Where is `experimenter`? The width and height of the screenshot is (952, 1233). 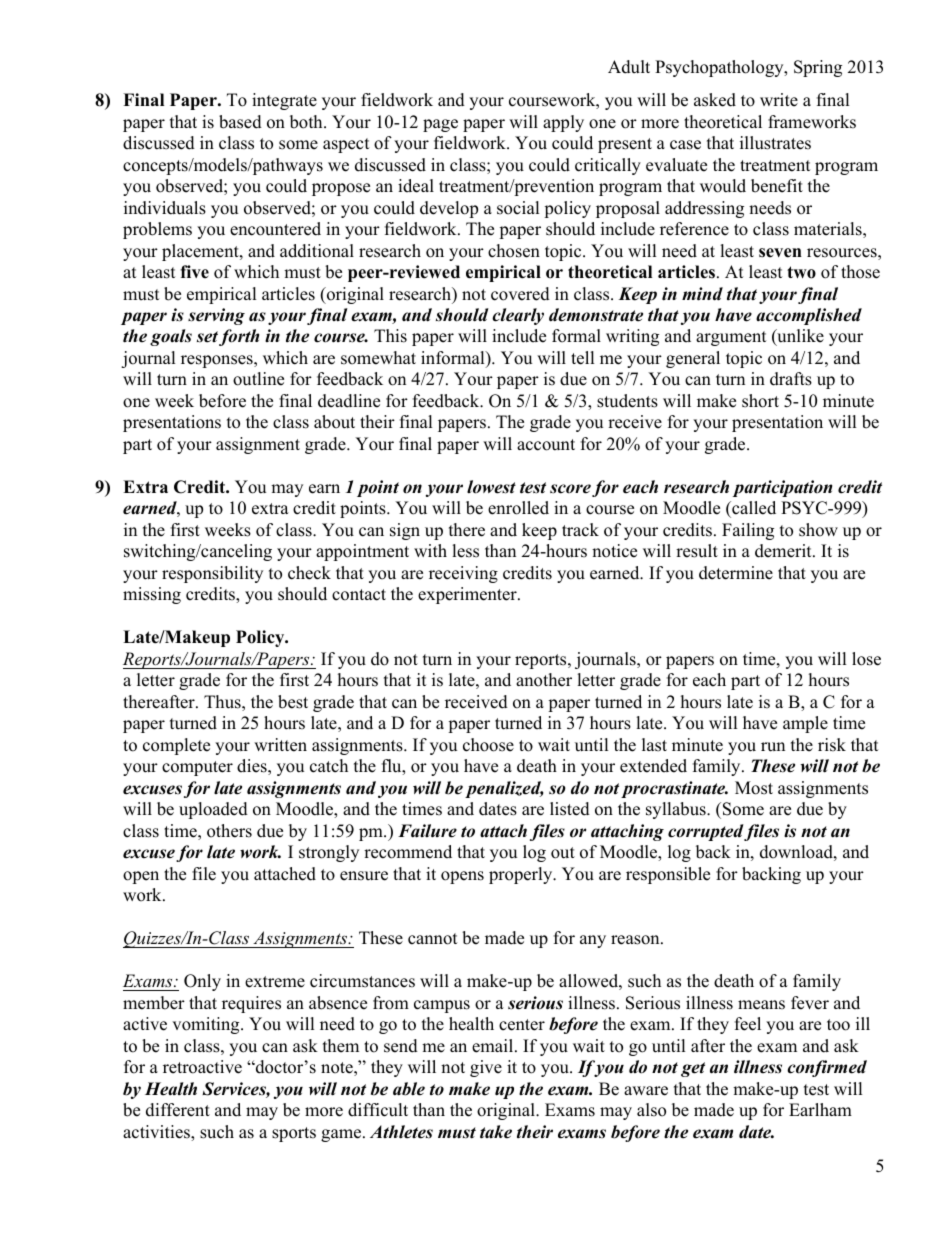
experimenter is located at coordinates (468, 595).
